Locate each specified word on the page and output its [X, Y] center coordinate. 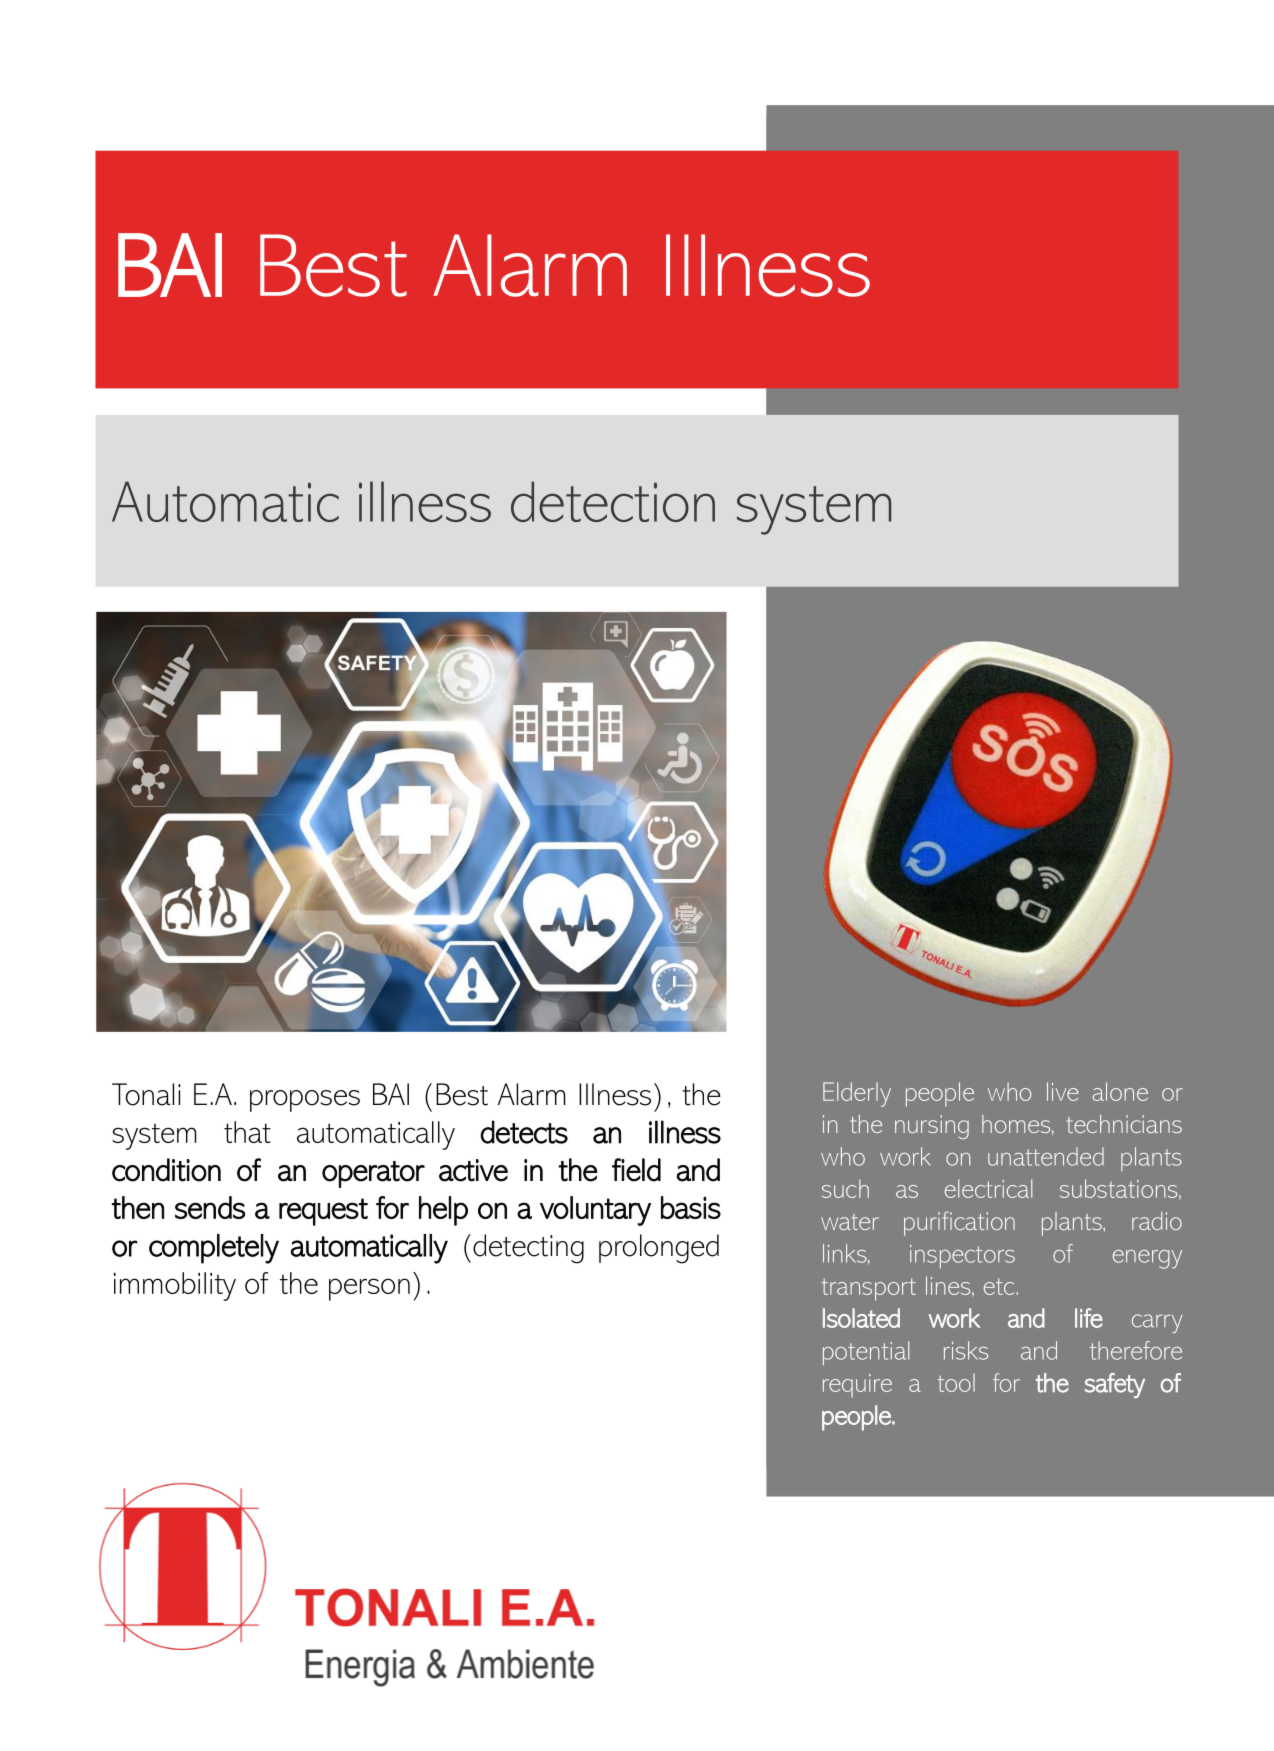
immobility [175, 1286]
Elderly [857, 1094]
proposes [305, 1101]
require [857, 1386]
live [1063, 1091]
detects [524, 1132]
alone [1120, 1091]
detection [613, 501]
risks [966, 1350]
